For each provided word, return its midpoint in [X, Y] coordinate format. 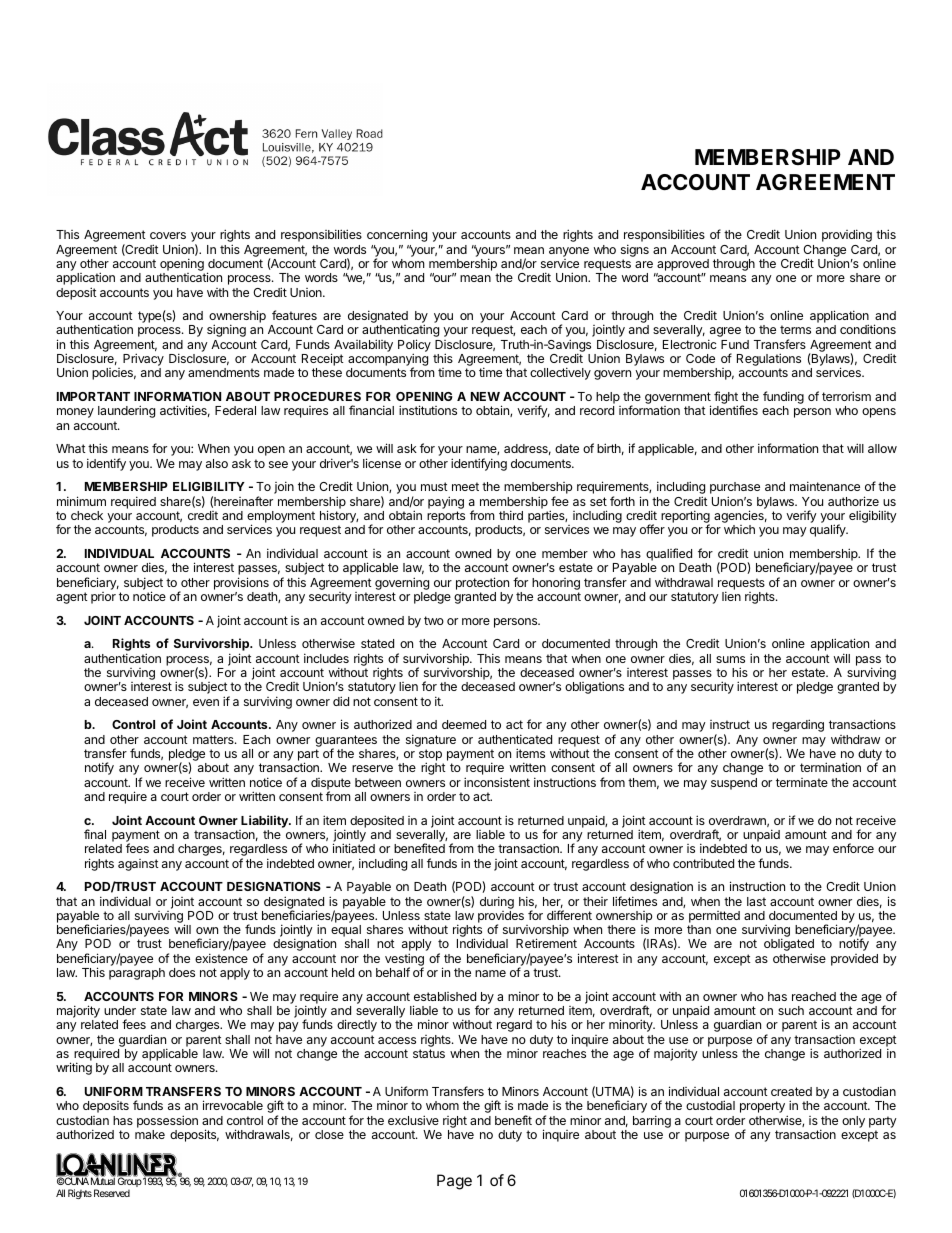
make [150, 1134]
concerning [397, 235]
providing [847, 235]
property [762, 1107]
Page [454, 1182]
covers [168, 235]
